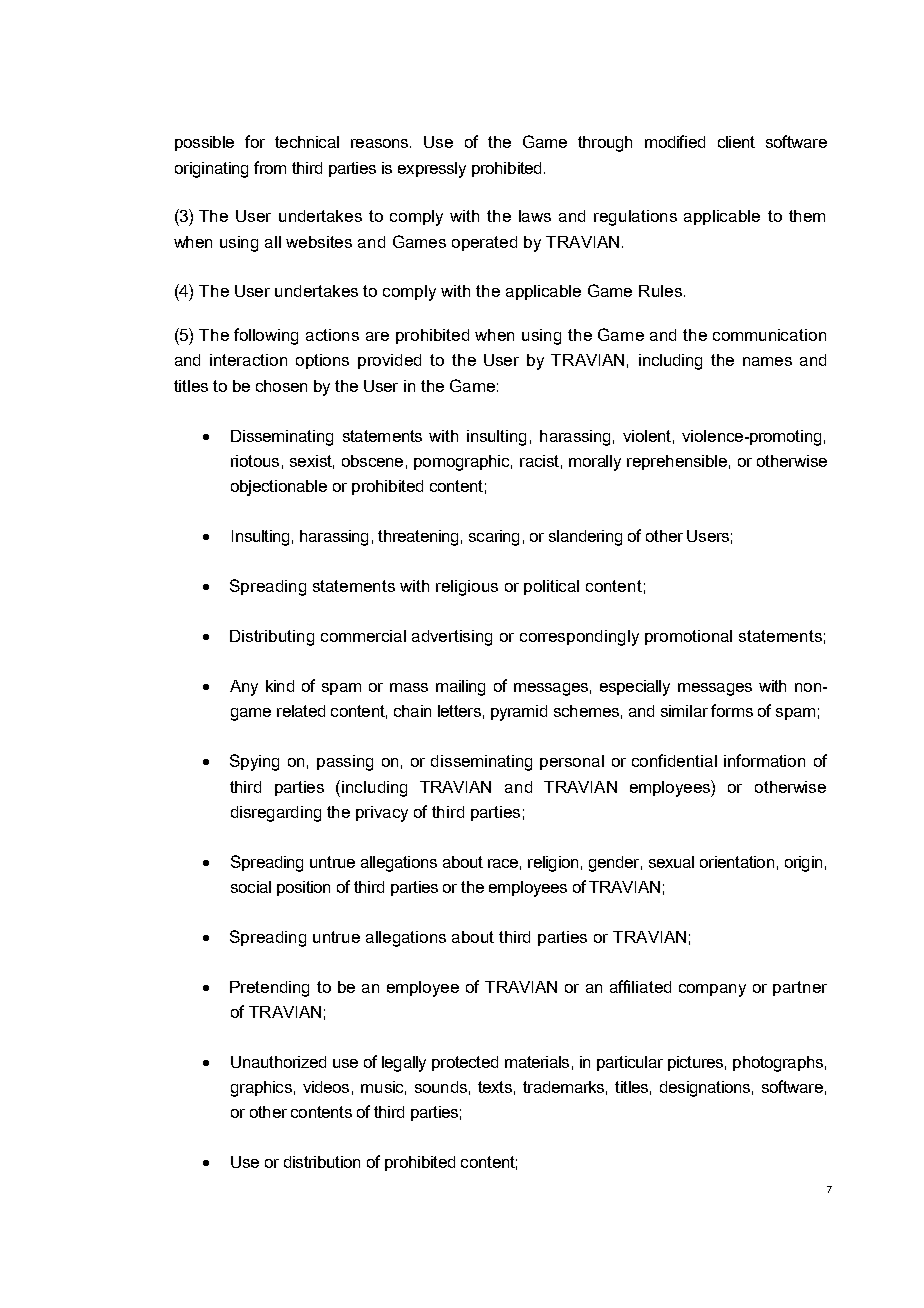 The width and height of the document is (924, 1308). What do you see at coordinates (270, 167) in the document?
I see `from` at bounding box center [270, 167].
